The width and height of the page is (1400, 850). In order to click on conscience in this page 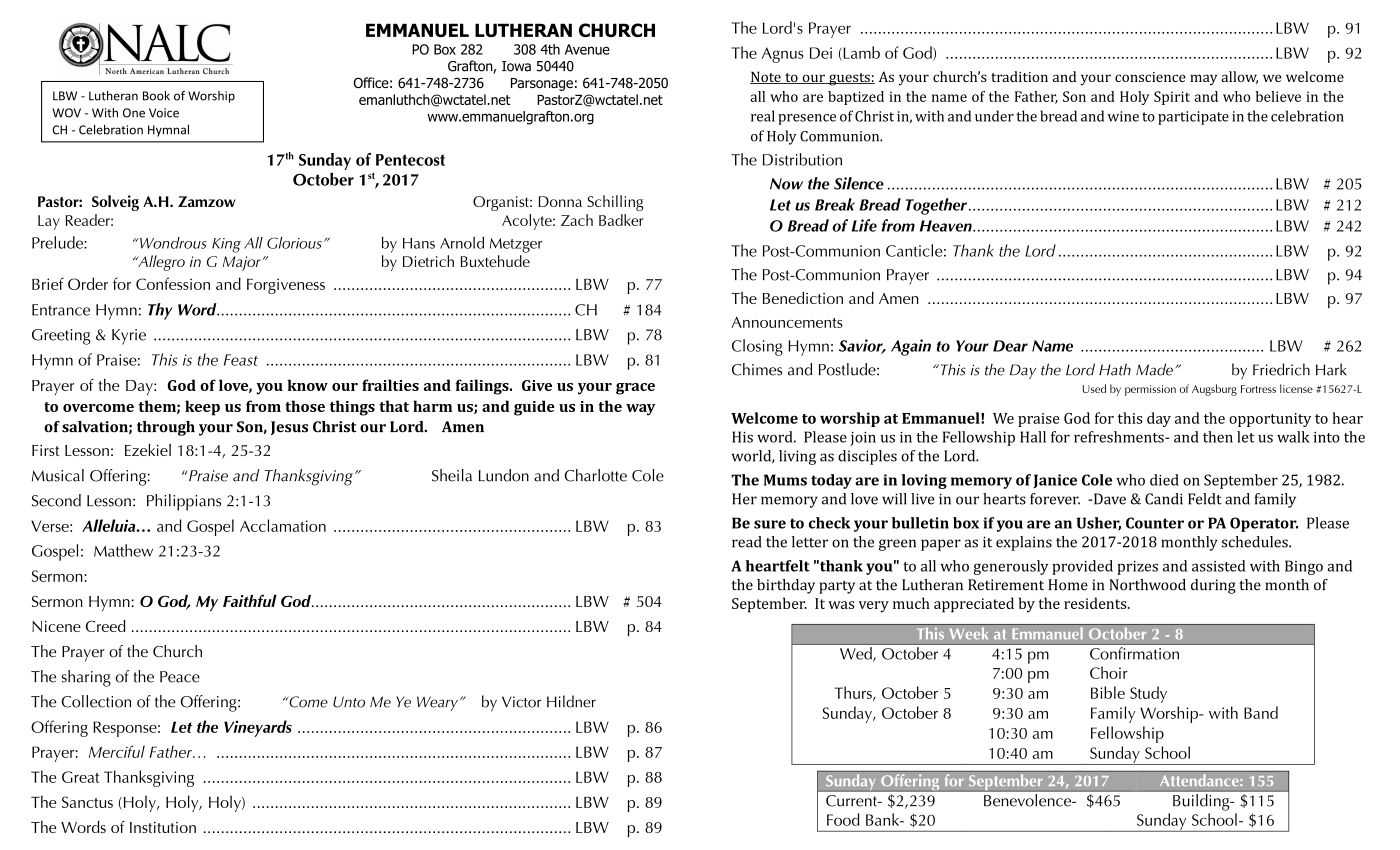, I will do `click(1150, 77)`.
